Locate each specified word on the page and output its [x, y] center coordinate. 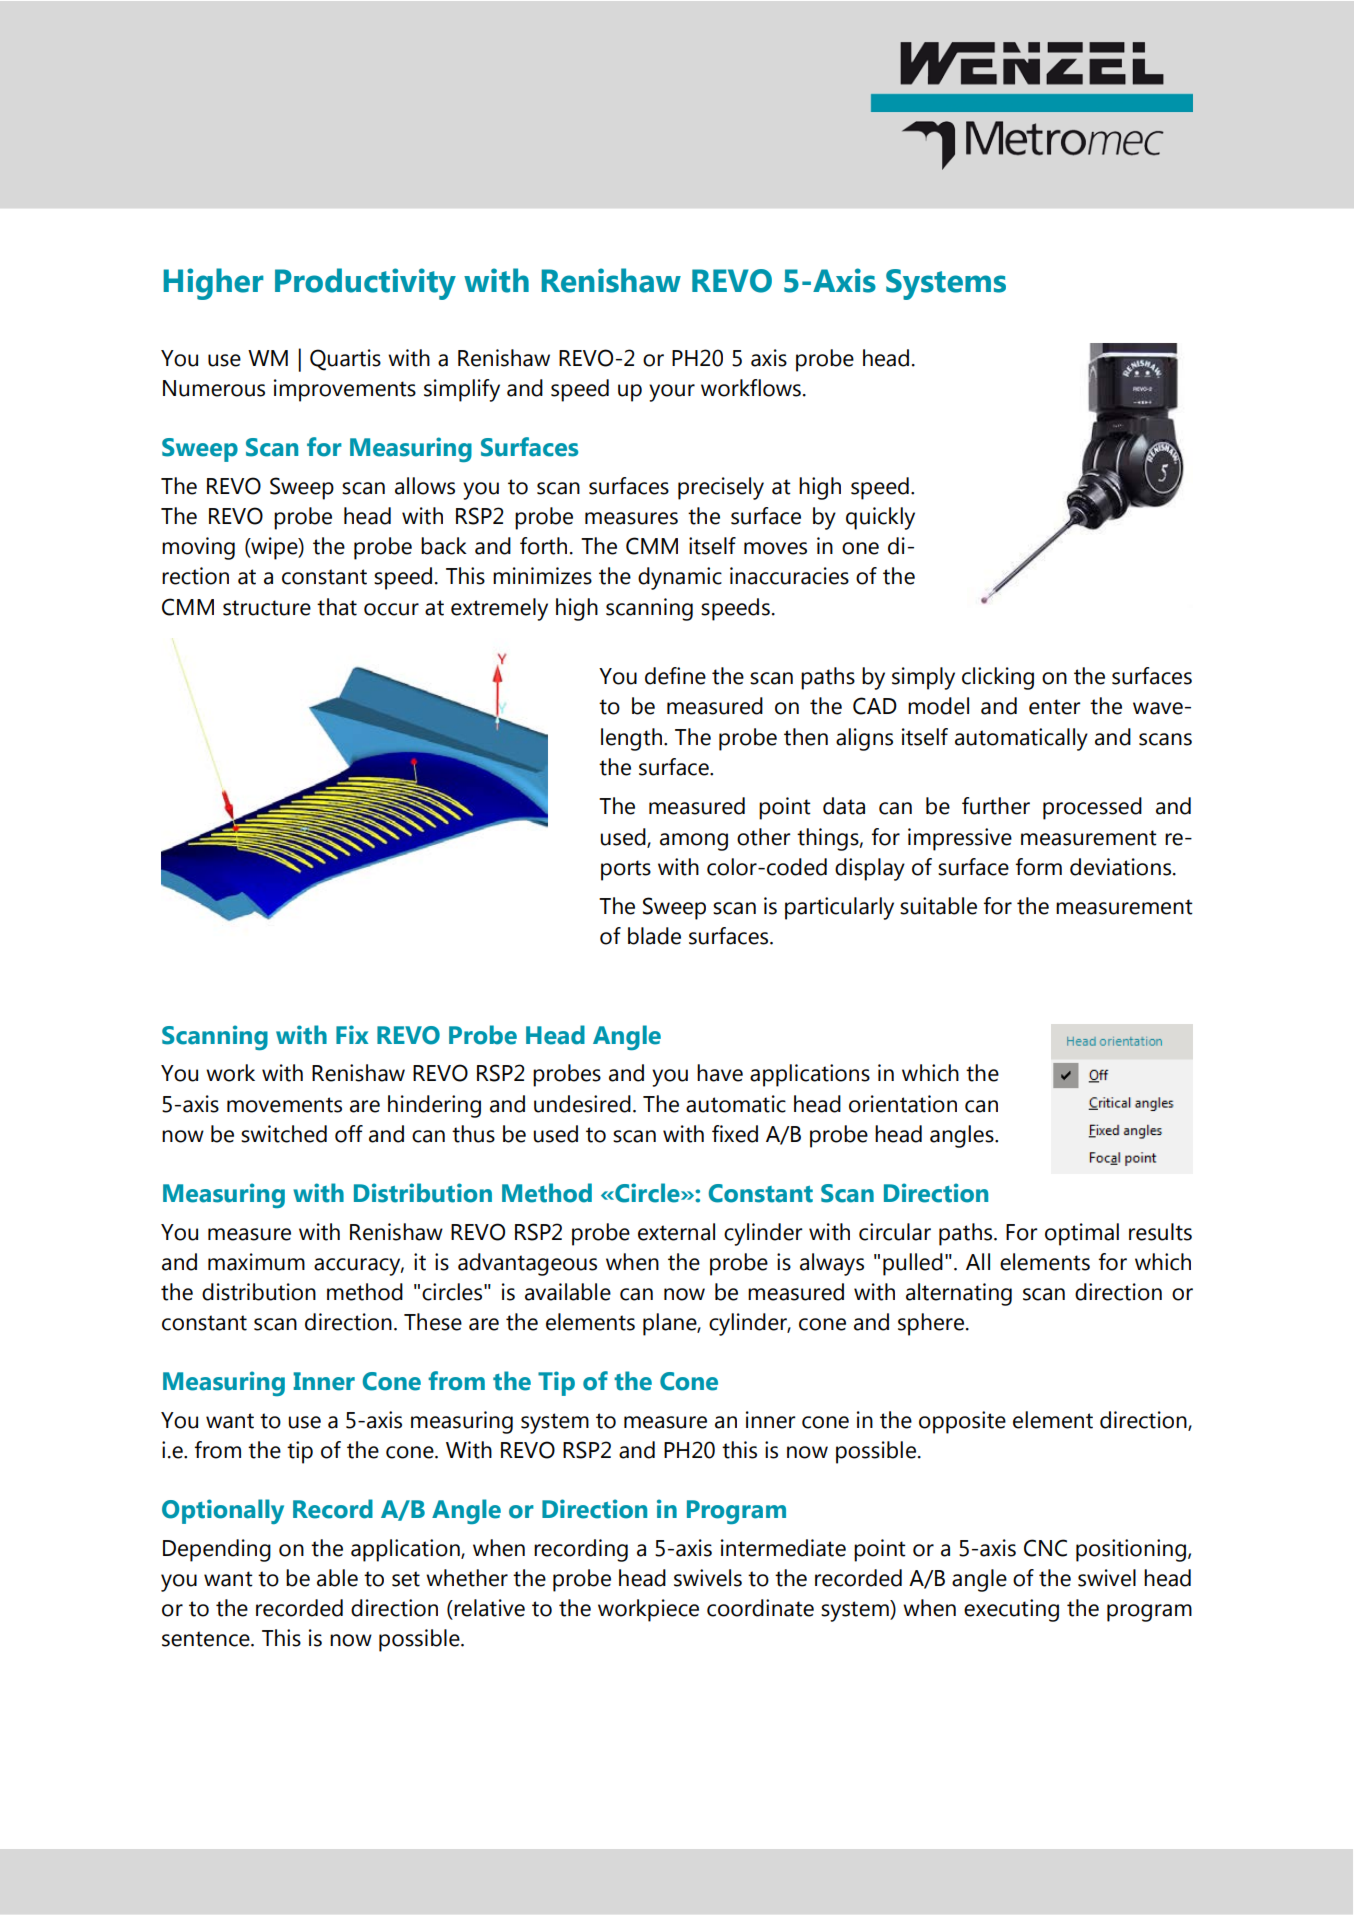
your [672, 393]
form [1039, 867]
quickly [880, 518]
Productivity [365, 284]
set [406, 1579]
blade [654, 936]
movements [284, 1105]
